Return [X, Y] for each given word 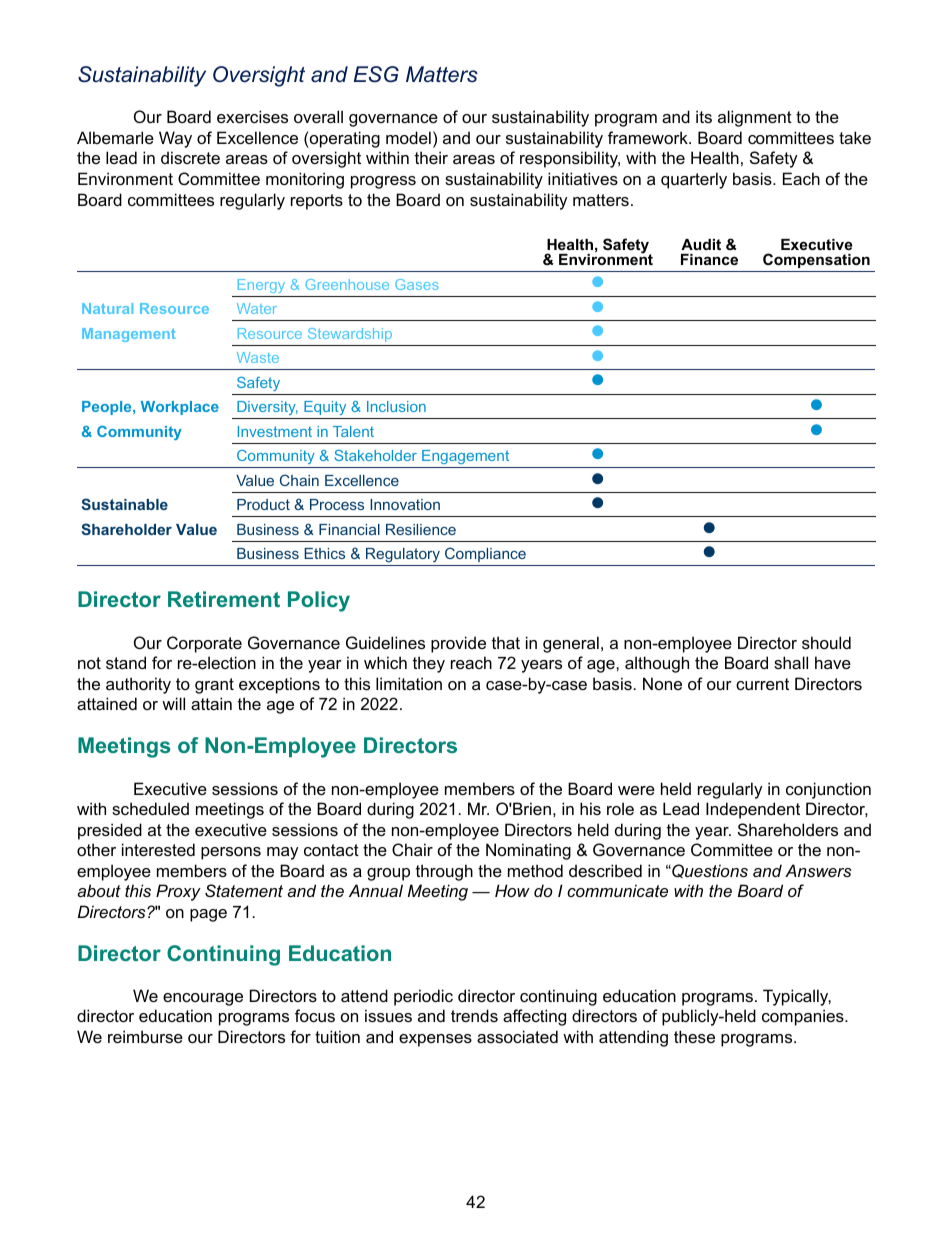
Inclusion [396, 406]
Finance [709, 259]
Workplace [180, 408]
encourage [203, 999]
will [173, 703]
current [762, 684]
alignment [755, 118]
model [408, 137]
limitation [409, 683]
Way [175, 139]
